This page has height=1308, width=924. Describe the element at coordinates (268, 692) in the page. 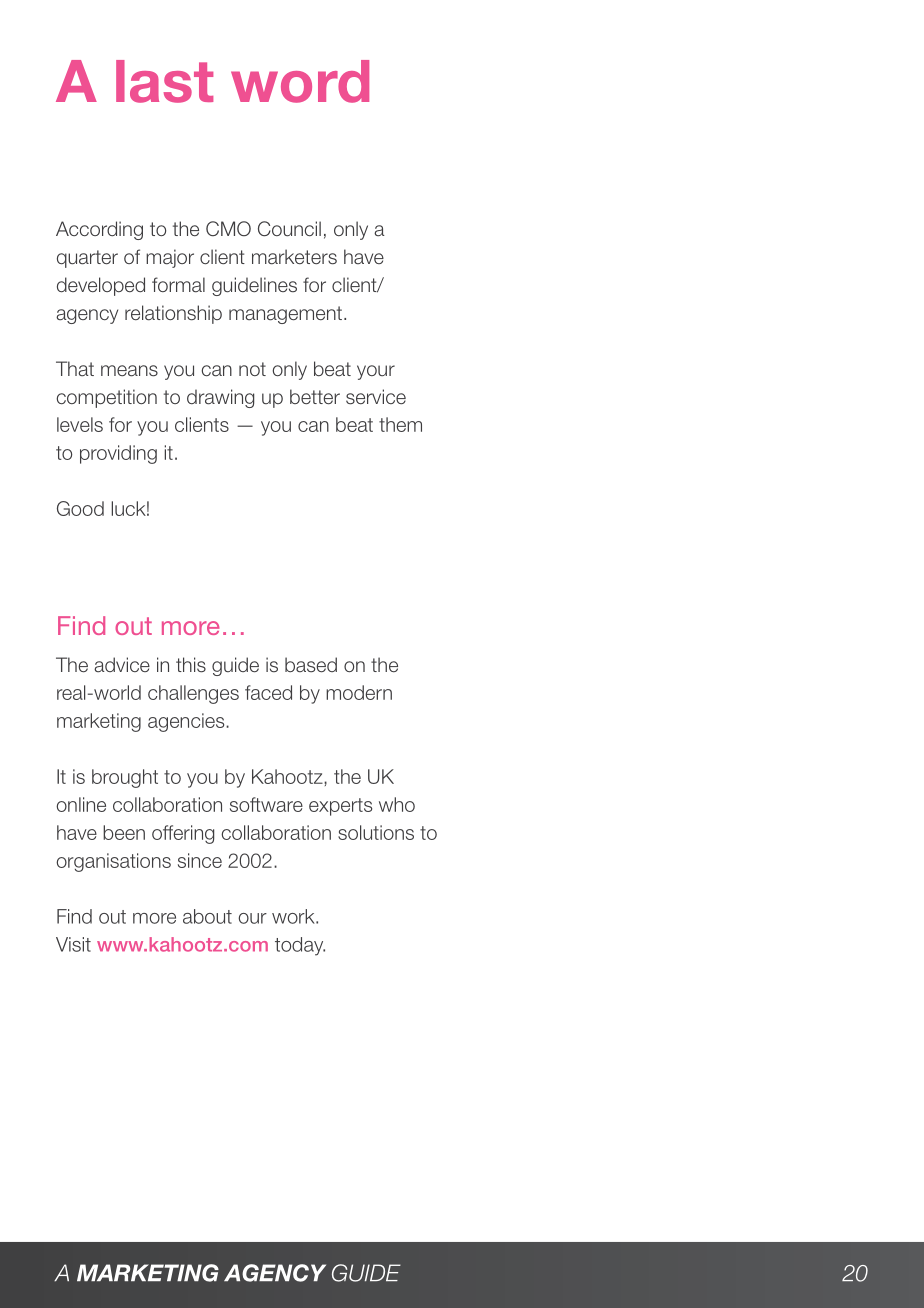

I see `faced` at that location.
